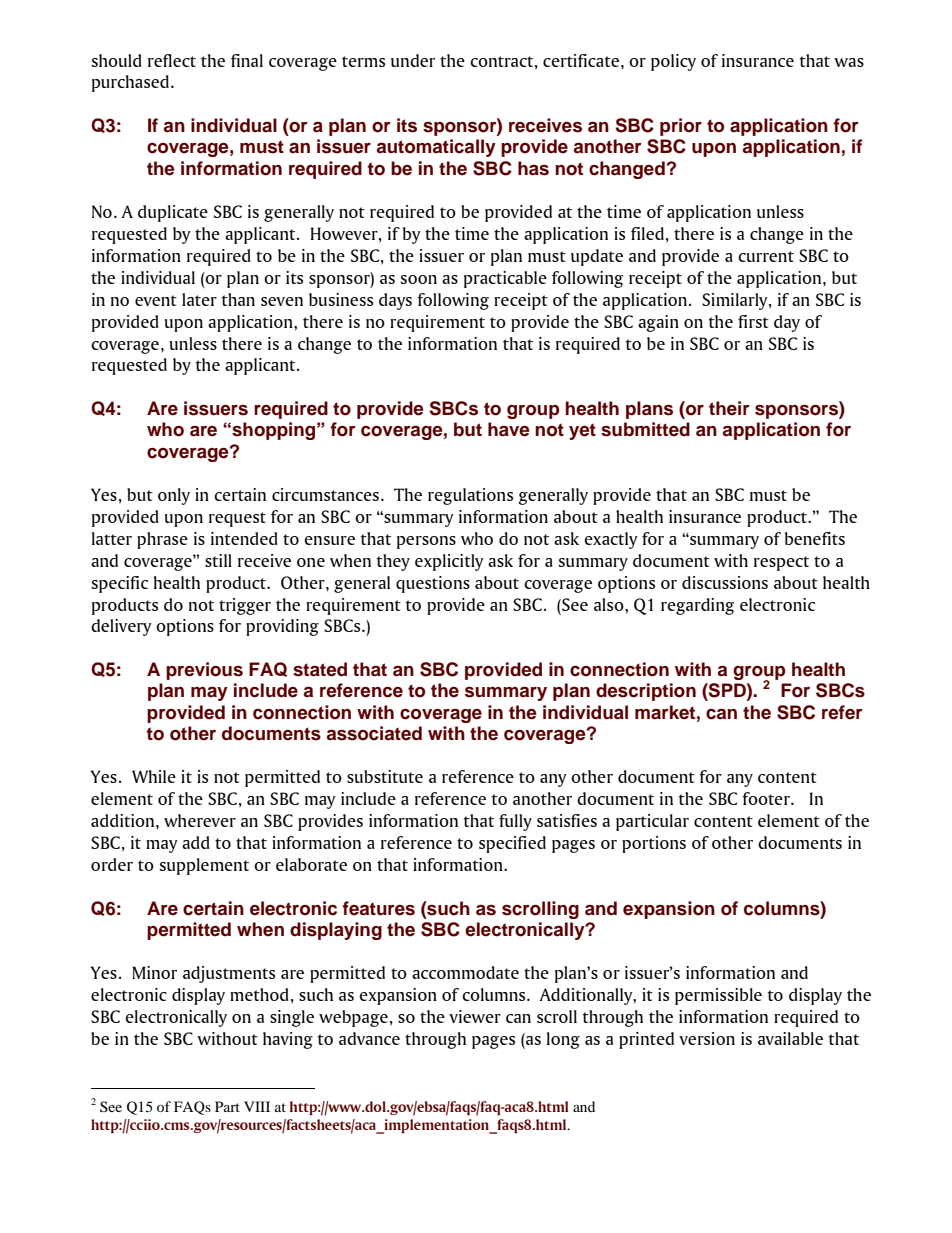 The height and width of the document is (1233, 952). What do you see at coordinates (681, 127) in the document?
I see `prior` at bounding box center [681, 127].
